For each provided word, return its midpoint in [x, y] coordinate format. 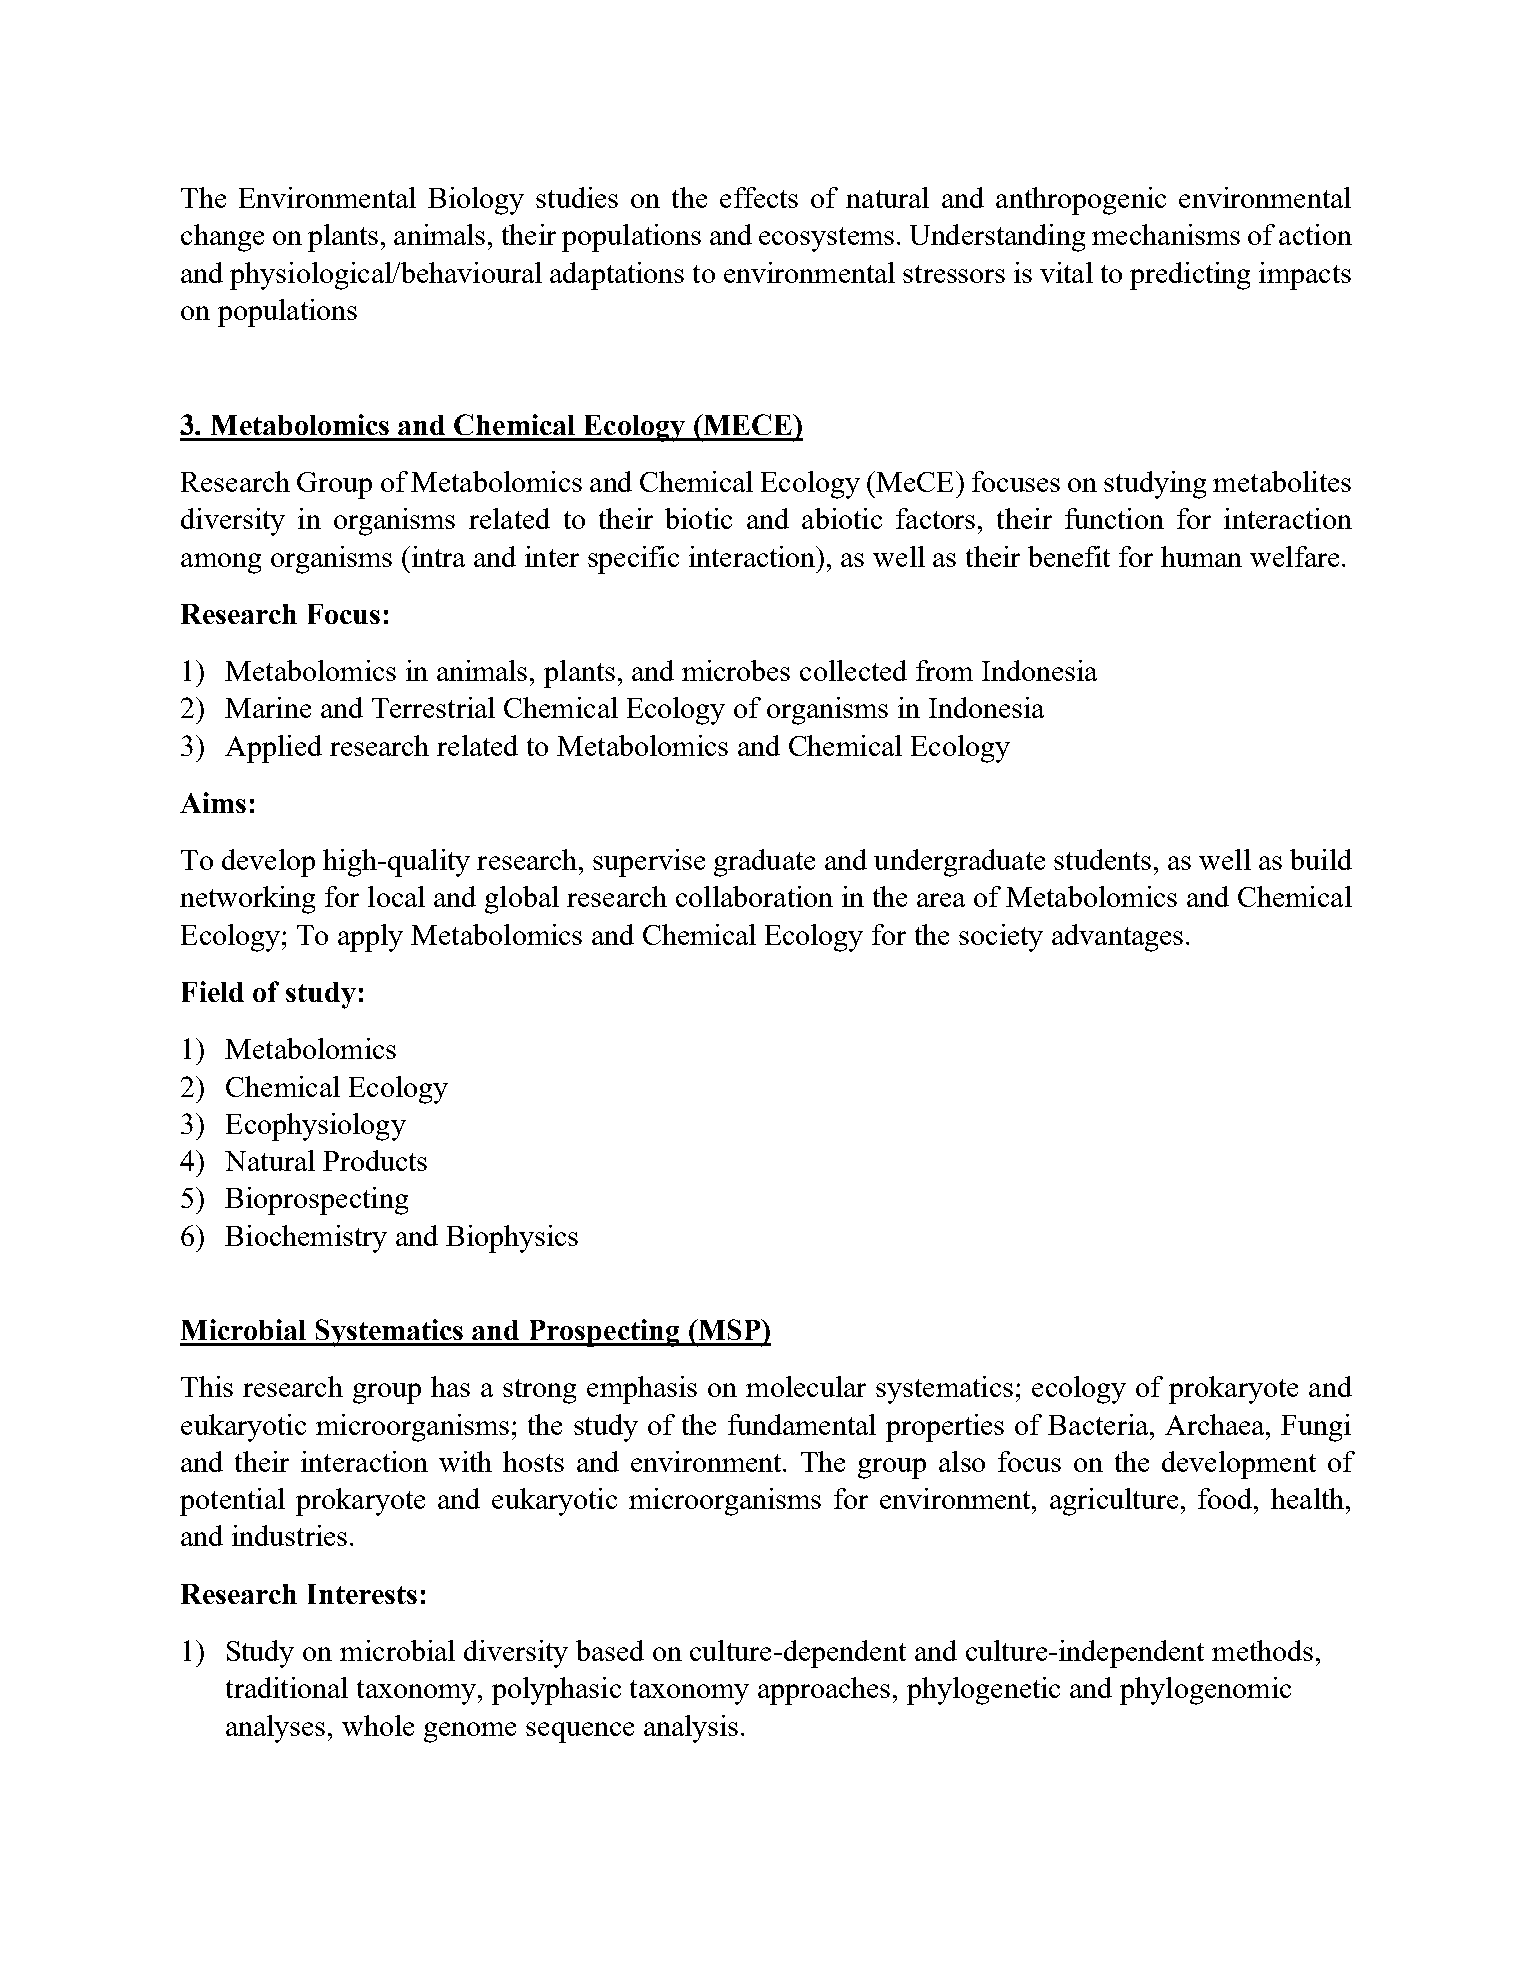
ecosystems [826, 239]
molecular [806, 1386]
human [1201, 556]
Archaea [1216, 1424]
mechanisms [1166, 234]
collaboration [754, 896]
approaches [824, 1691]
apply [370, 938]
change [222, 238]
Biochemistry [306, 1239]
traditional [287, 1687]
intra [437, 556]
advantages [1117, 938]
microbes [736, 670]
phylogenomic [1205, 1691]
